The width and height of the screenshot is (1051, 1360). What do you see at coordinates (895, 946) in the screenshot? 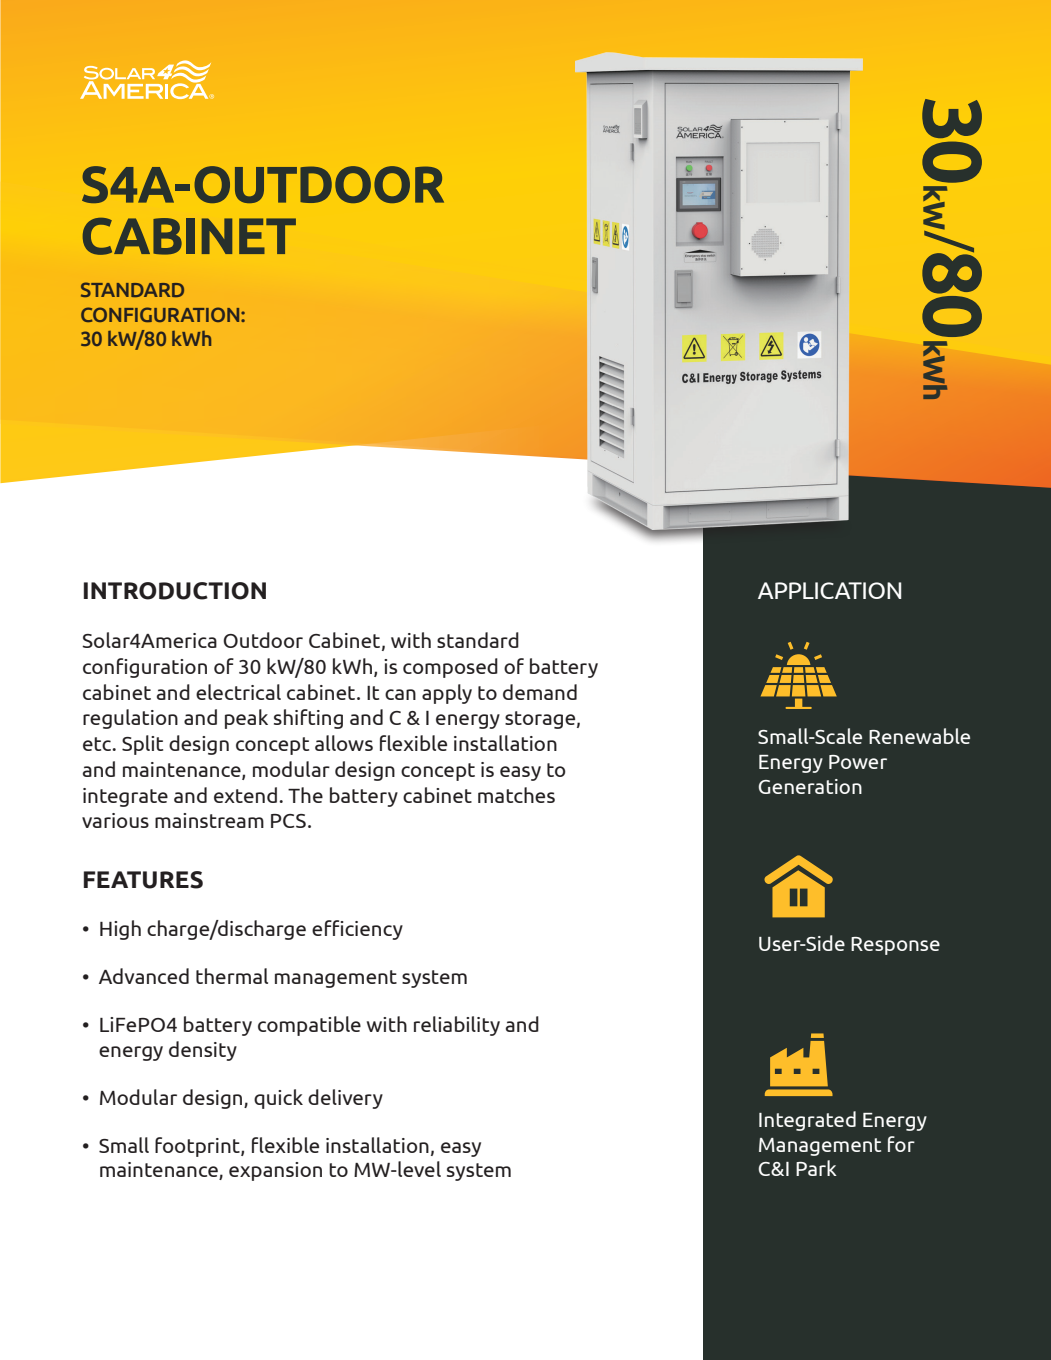
I see `Response` at bounding box center [895, 946].
